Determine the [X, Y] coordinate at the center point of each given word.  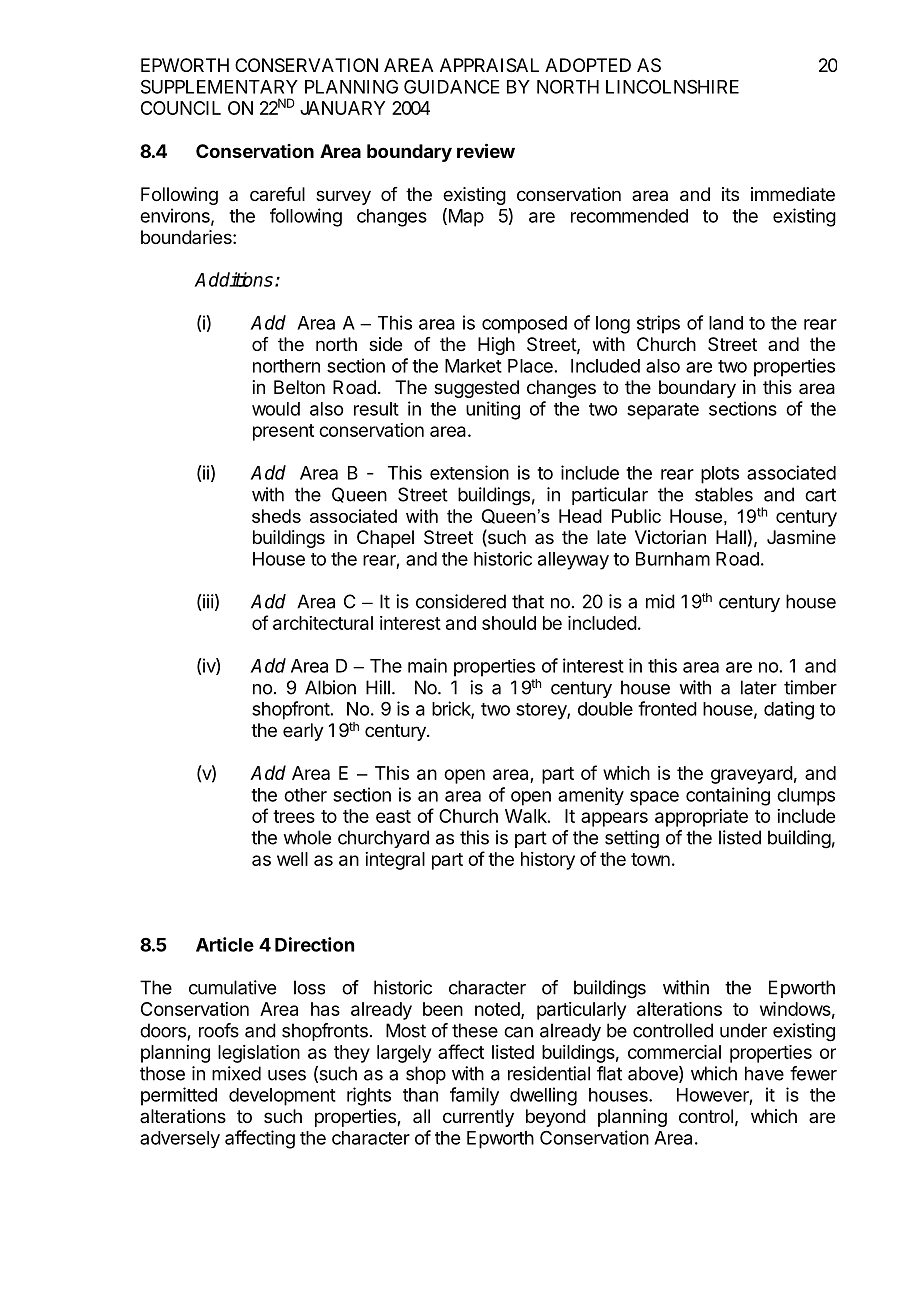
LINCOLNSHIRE [672, 86]
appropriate [701, 818]
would [276, 409]
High [496, 346]
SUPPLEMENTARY [219, 86]
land [726, 323]
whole [307, 837]
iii [207, 602]
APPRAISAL [489, 65]
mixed [236, 1073]
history [548, 861]
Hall [731, 537]
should [509, 623]
